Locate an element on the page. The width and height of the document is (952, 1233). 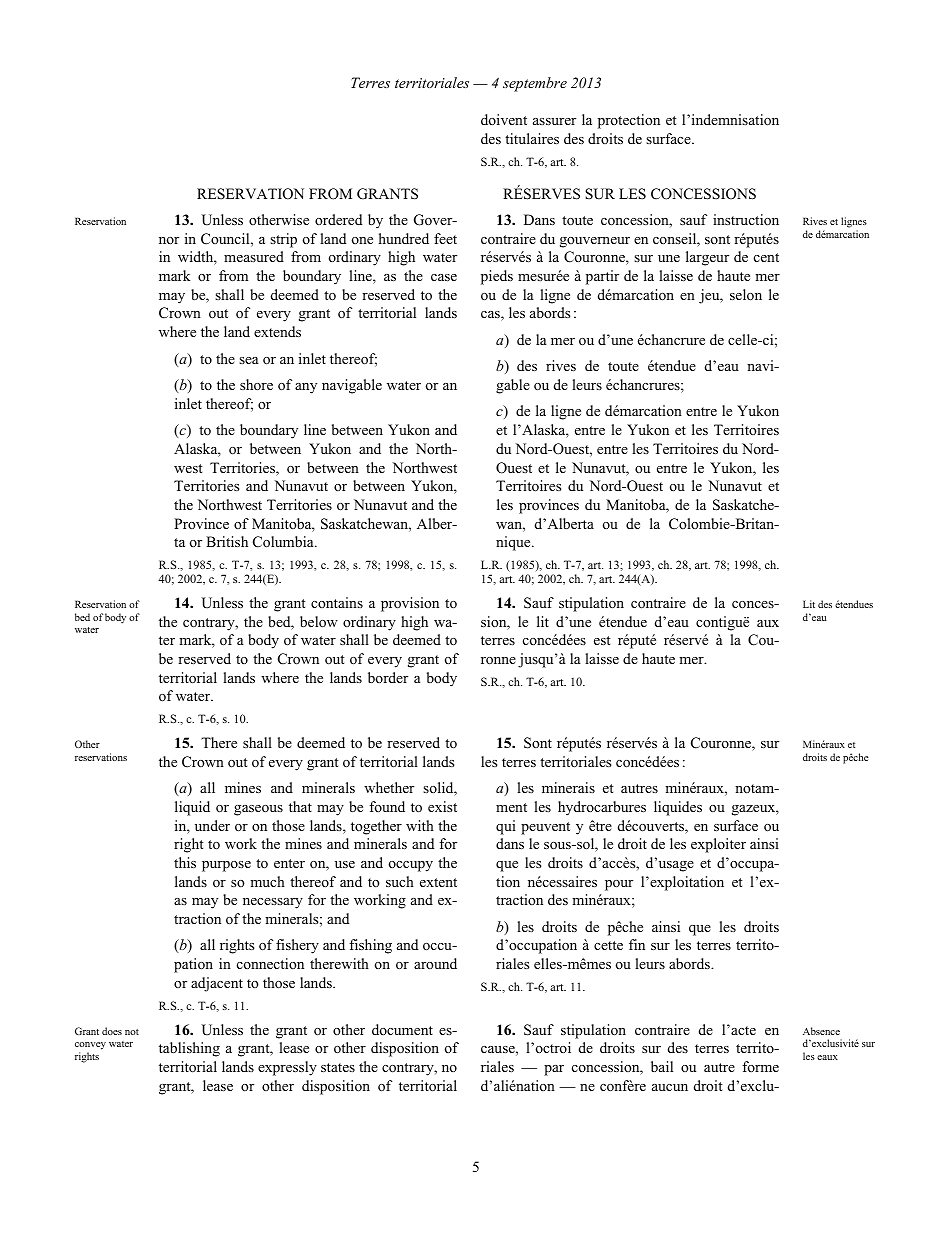
this is located at coordinates (185, 862).
